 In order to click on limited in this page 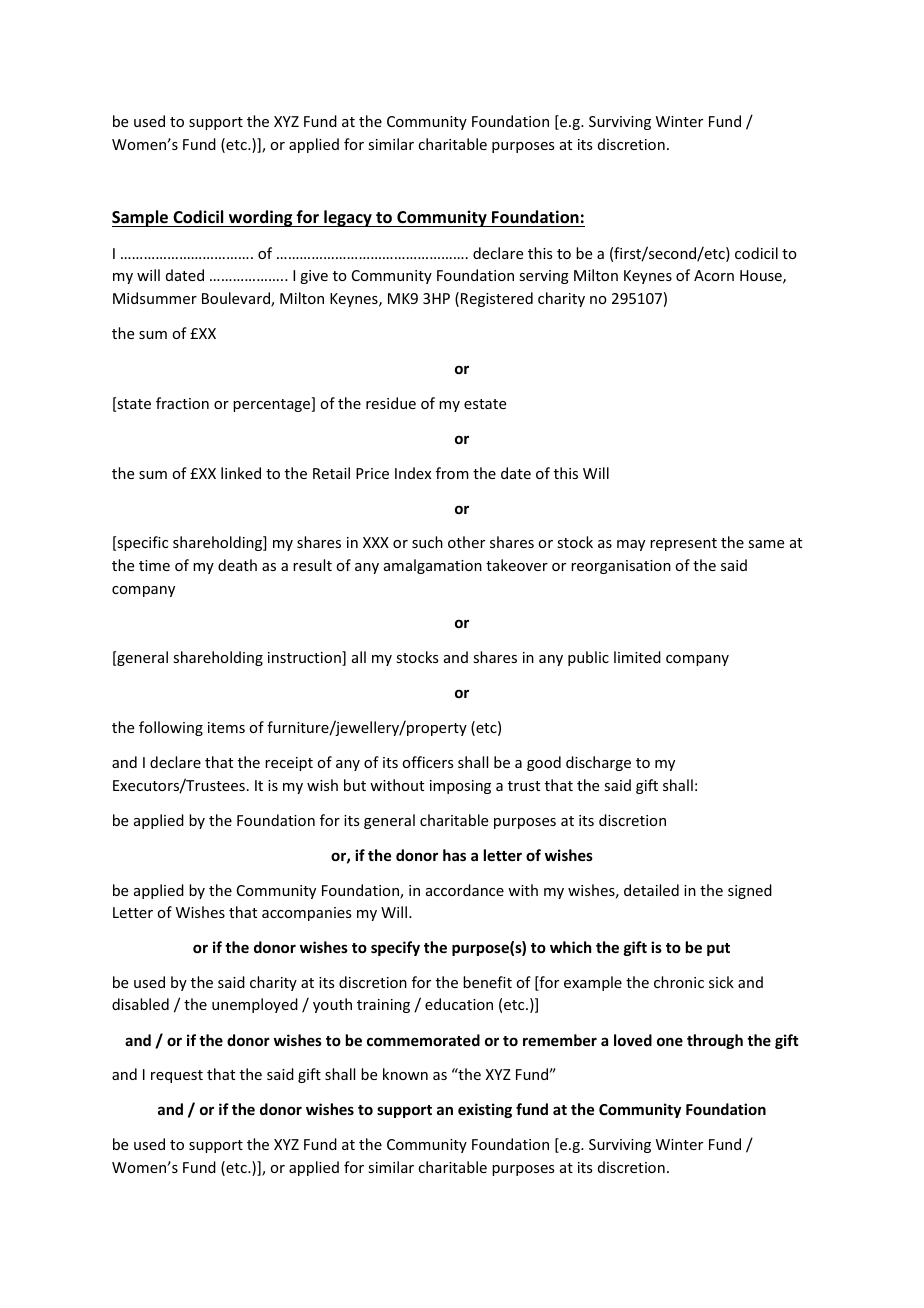, I will do `click(637, 657)`.
